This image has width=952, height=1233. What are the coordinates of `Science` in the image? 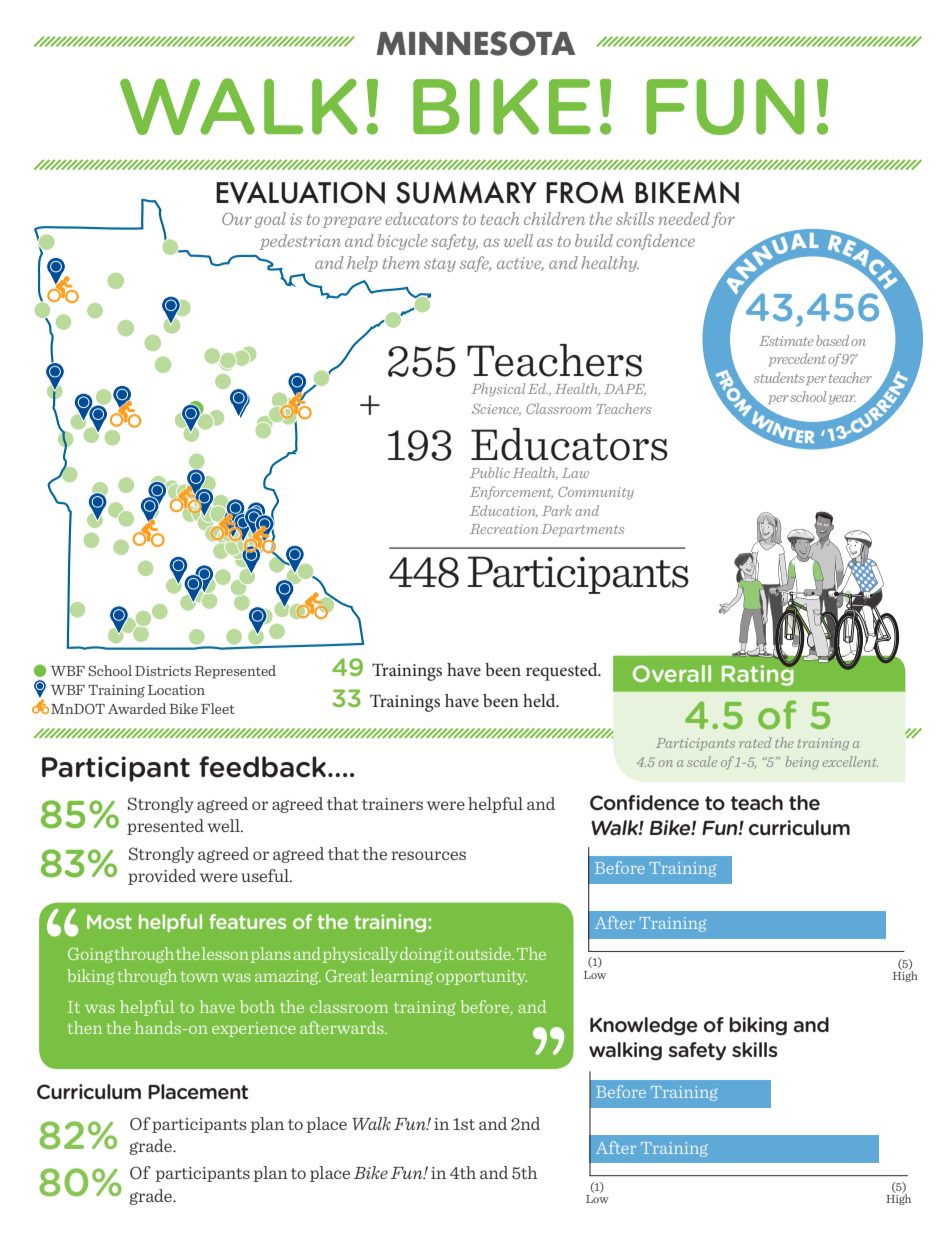 It's located at (496, 410).
